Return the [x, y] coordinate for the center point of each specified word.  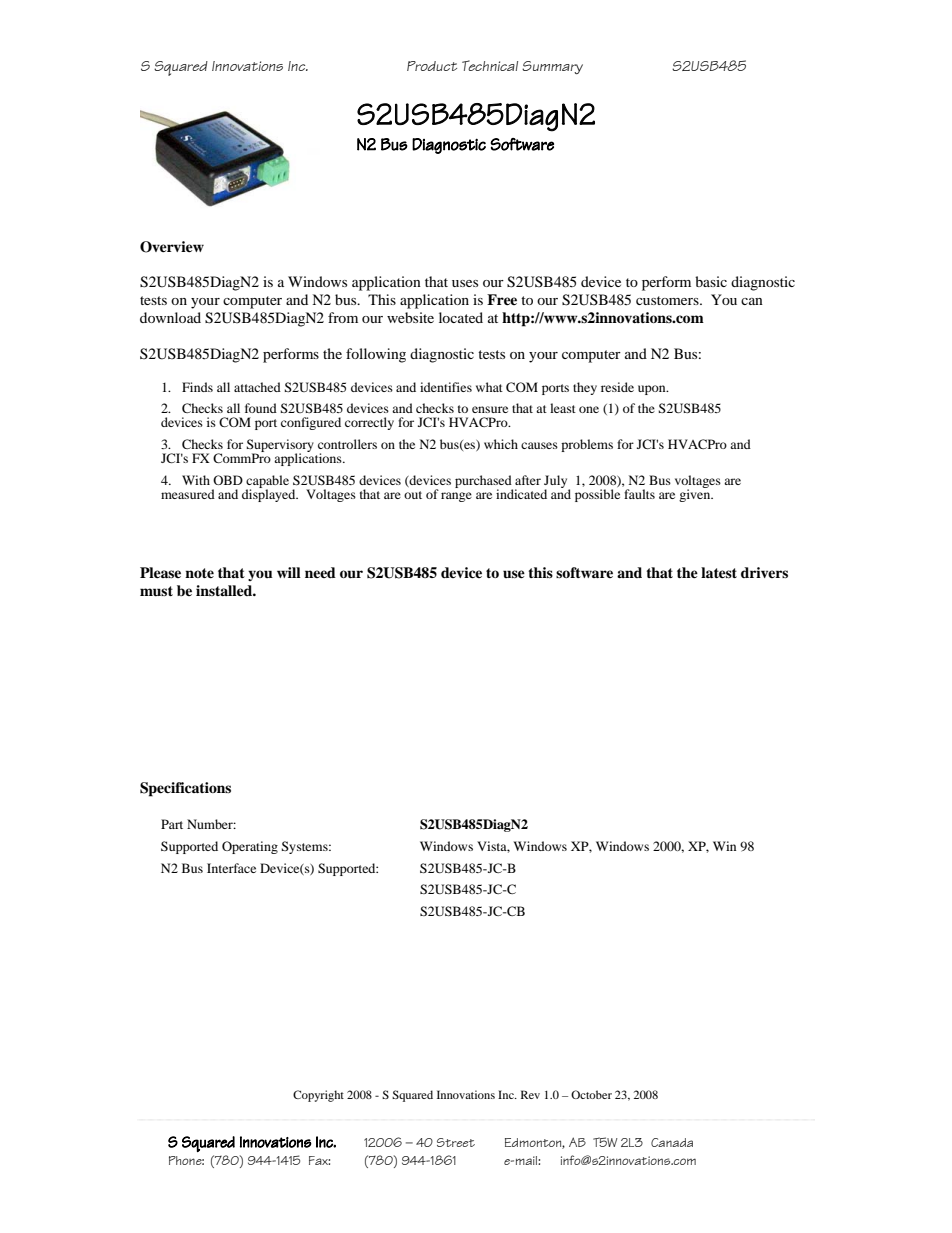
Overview [172, 247]
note [199, 573]
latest [719, 572]
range [456, 497]
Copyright [318, 1096]
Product [432, 66]
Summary [552, 67]
